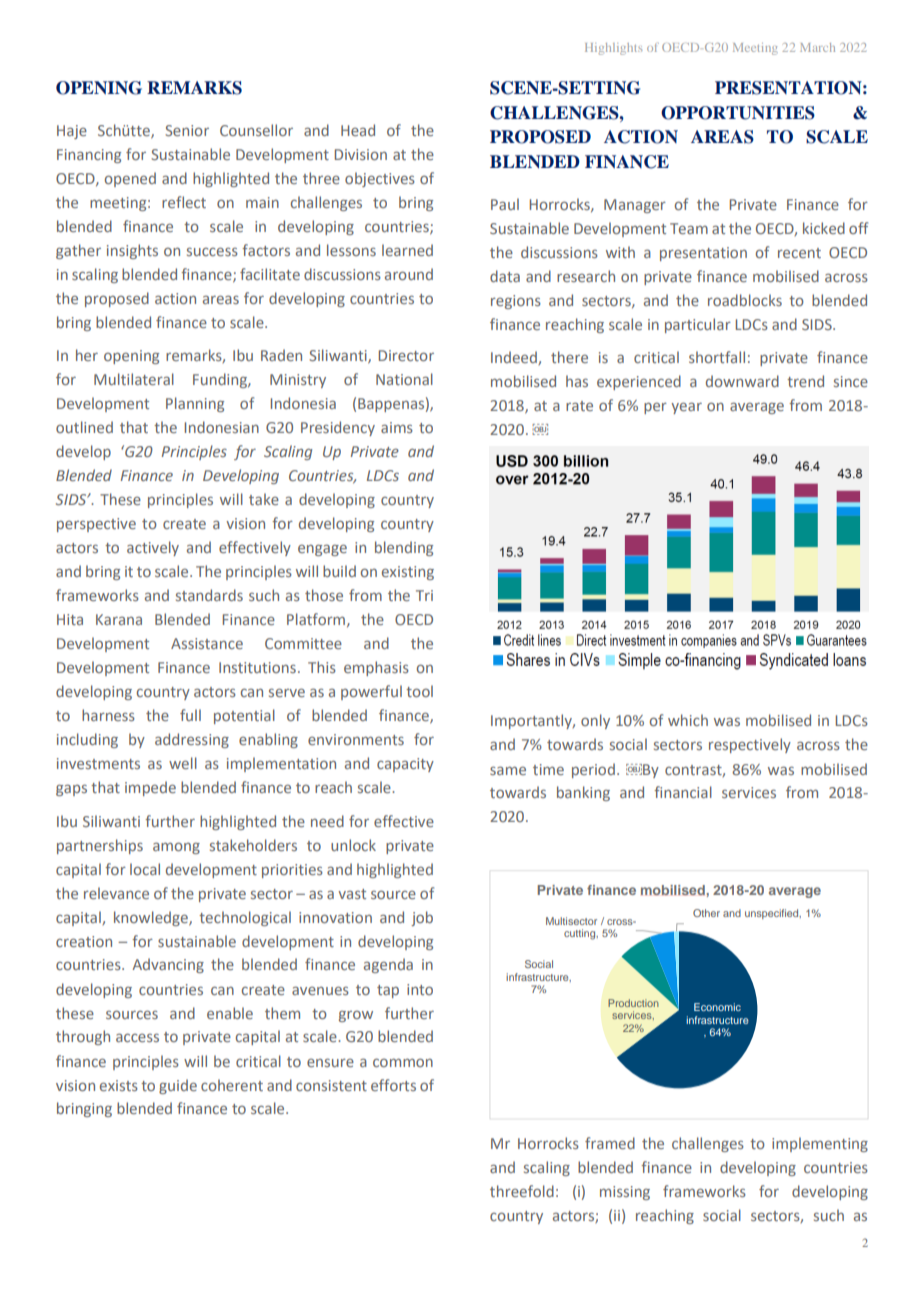  What do you see at coordinates (742, 381) in the screenshot?
I see `downward` at bounding box center [742, 381].
